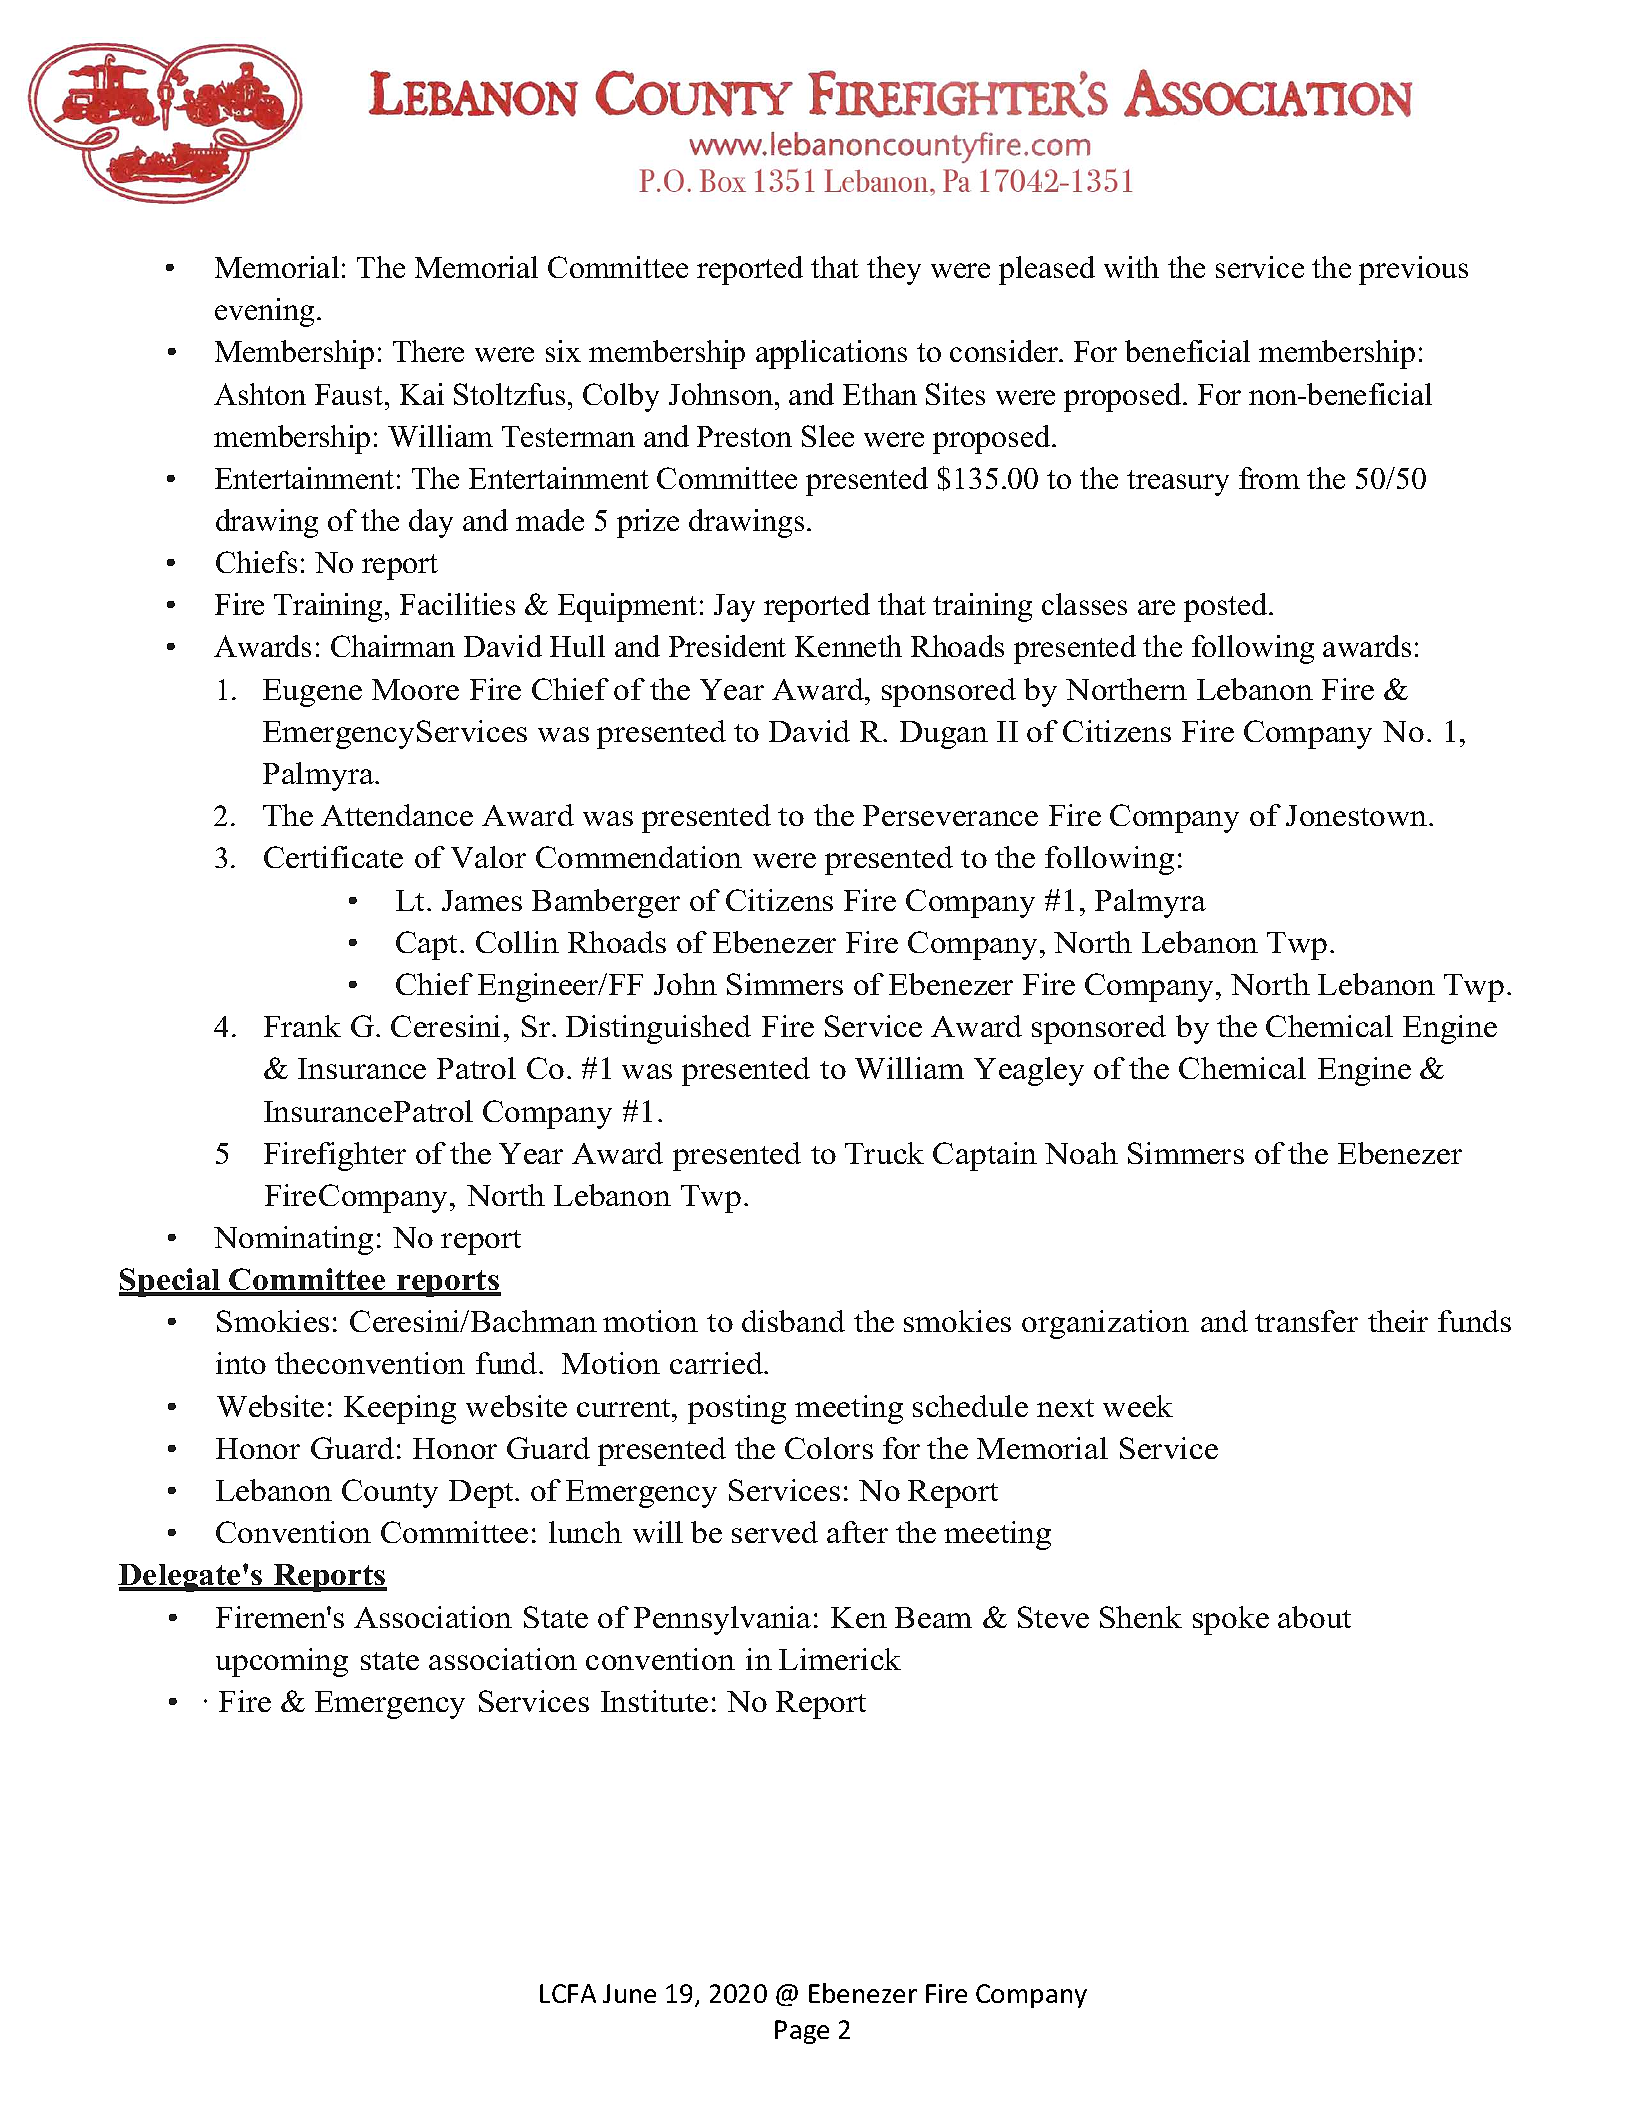  I want to click on Truck, so click(884, 1153).
